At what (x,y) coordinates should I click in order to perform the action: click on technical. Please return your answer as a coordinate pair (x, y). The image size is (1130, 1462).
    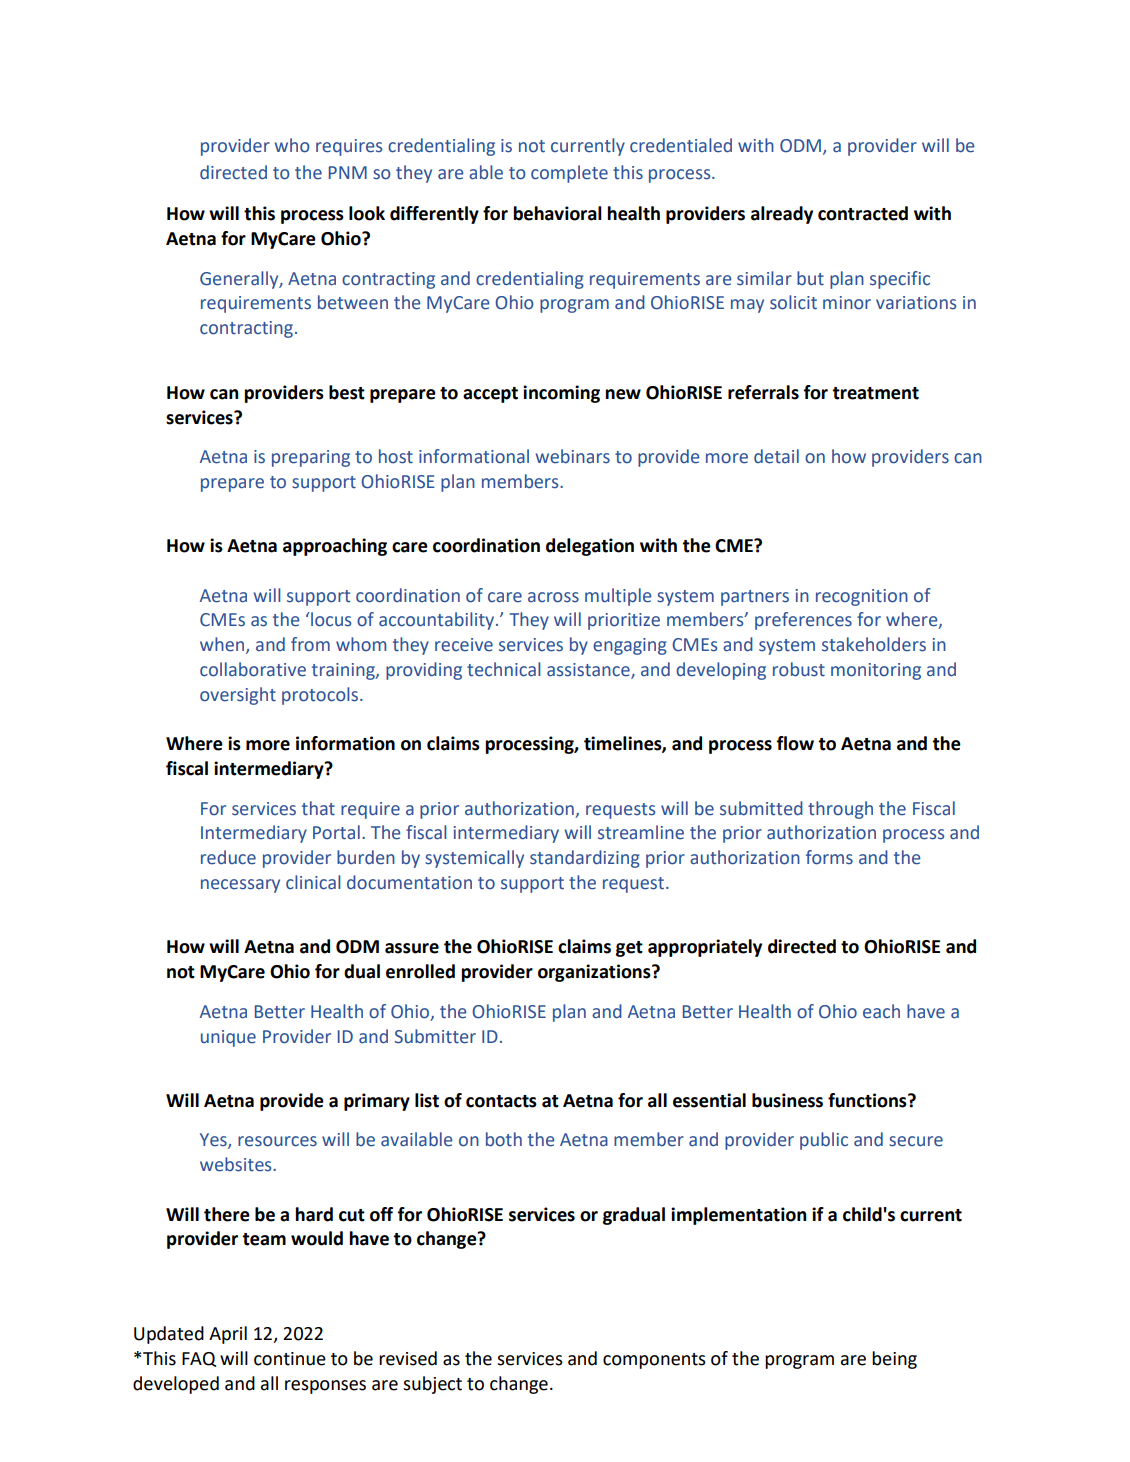
    Looking at the image, I should click on (504, 669).
